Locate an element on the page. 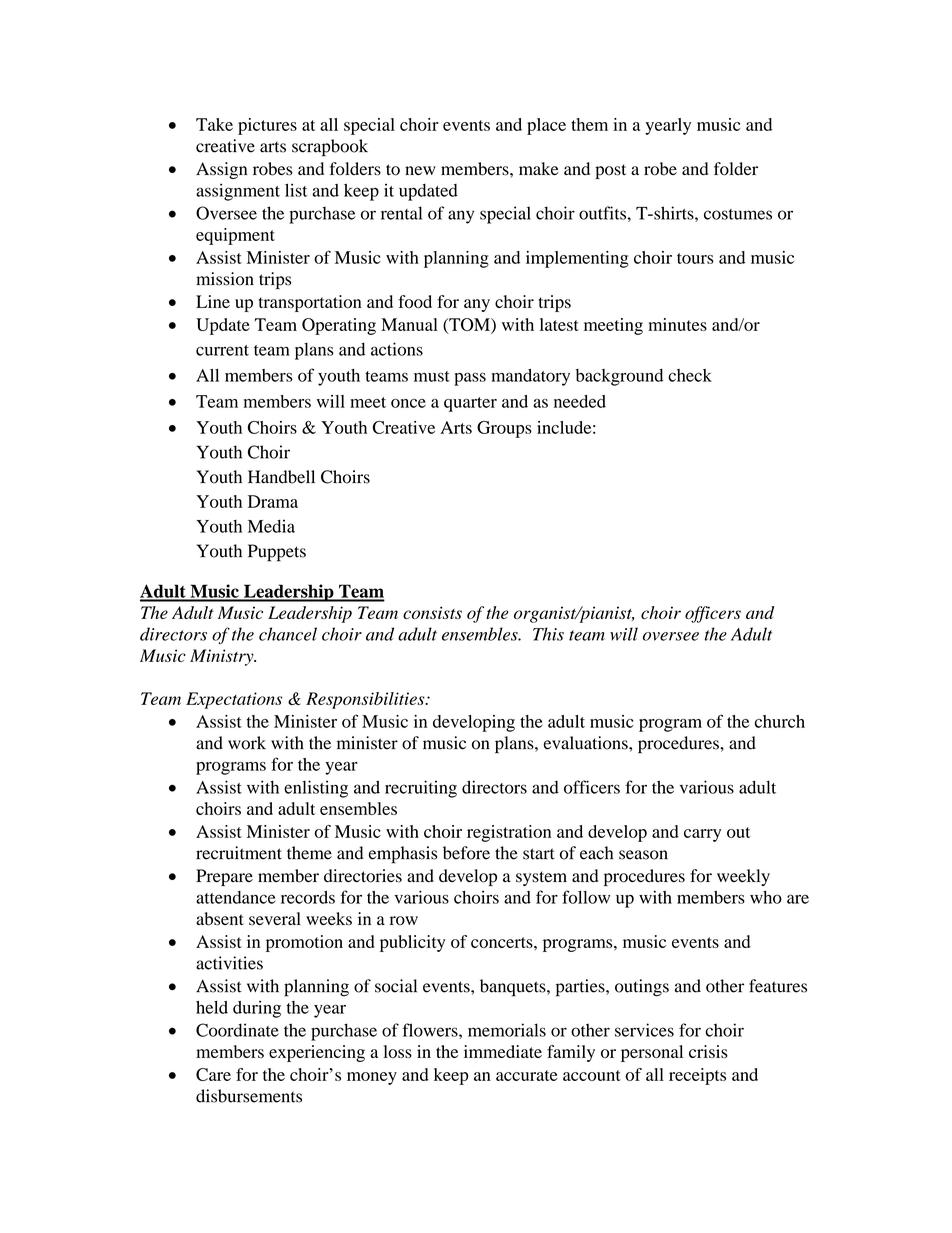 This image has width=952, height=1233. pictures is located at coordinates (267, 126).
